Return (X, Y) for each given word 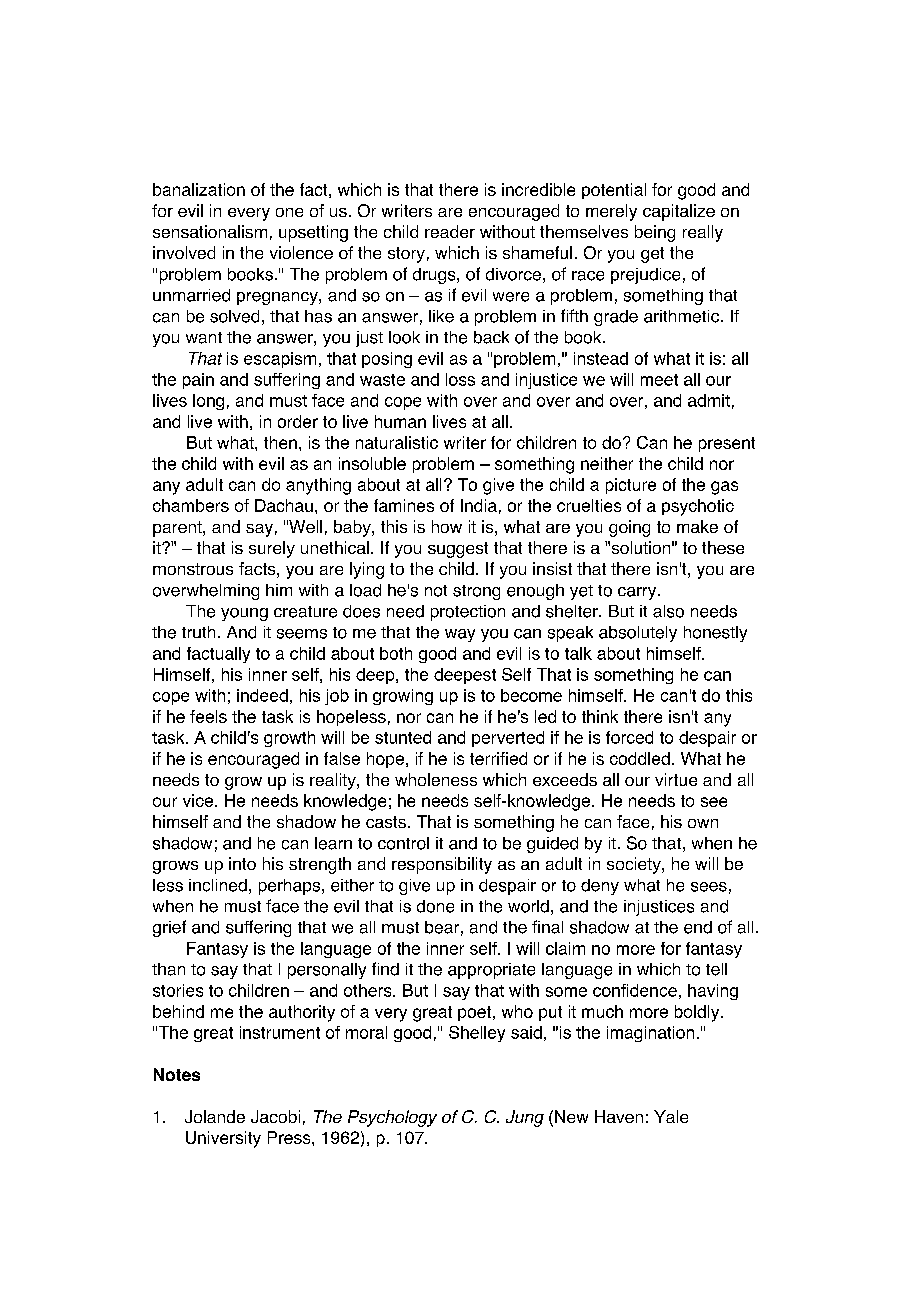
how (447, 526)
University (223, 1139)
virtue (676, 779)
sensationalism (210, 231)
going (629, 528)
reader (450, 231)
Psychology (392, 1118)
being (655, 233)
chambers (191, 505)
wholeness (436, 779)
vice (198, 800)
